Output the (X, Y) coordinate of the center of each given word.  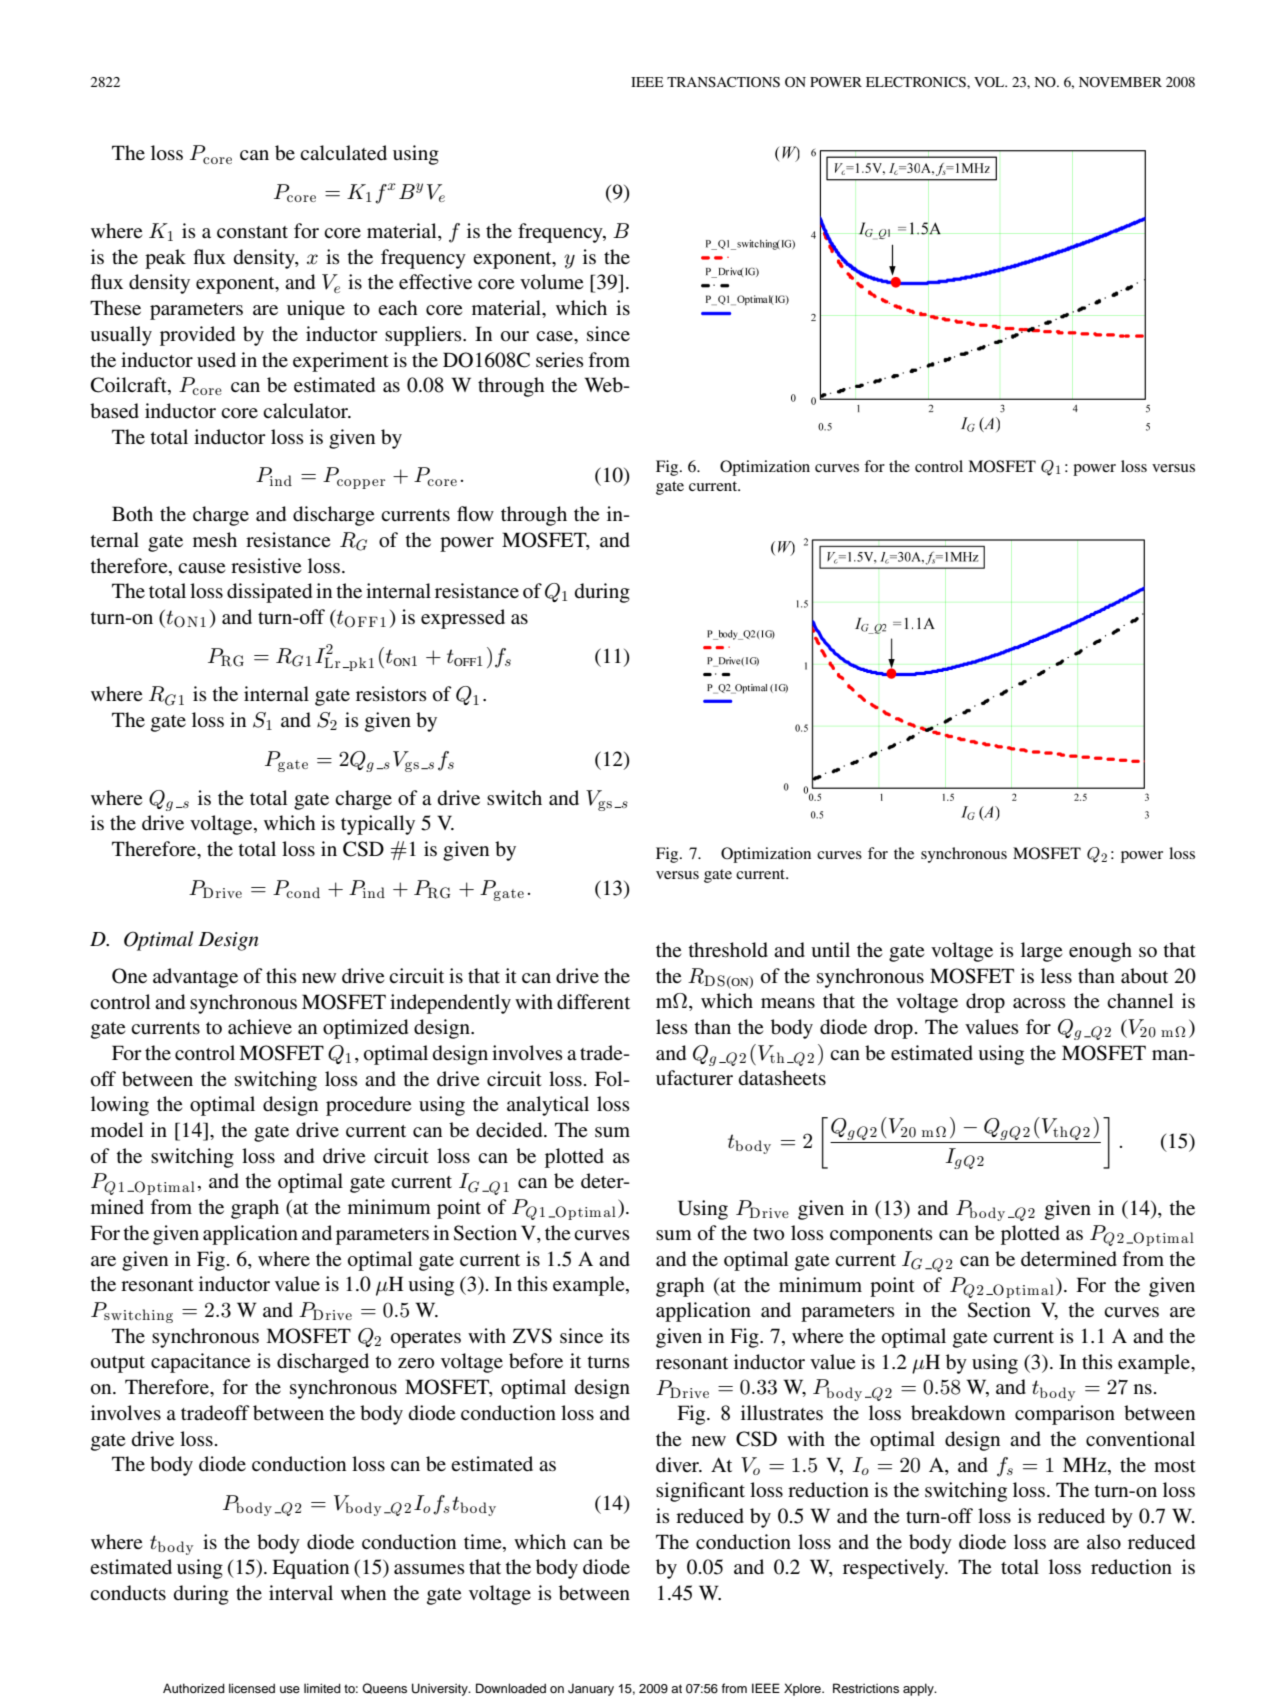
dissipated (269, 593)
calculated (343, 152)
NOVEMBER (1120, 82)
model (117, 1130)
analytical (548, 1106)
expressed (463, 619)
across (1039, 1003)
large (1041, 952)
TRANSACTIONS (723, 82)
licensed (252, 1688)
